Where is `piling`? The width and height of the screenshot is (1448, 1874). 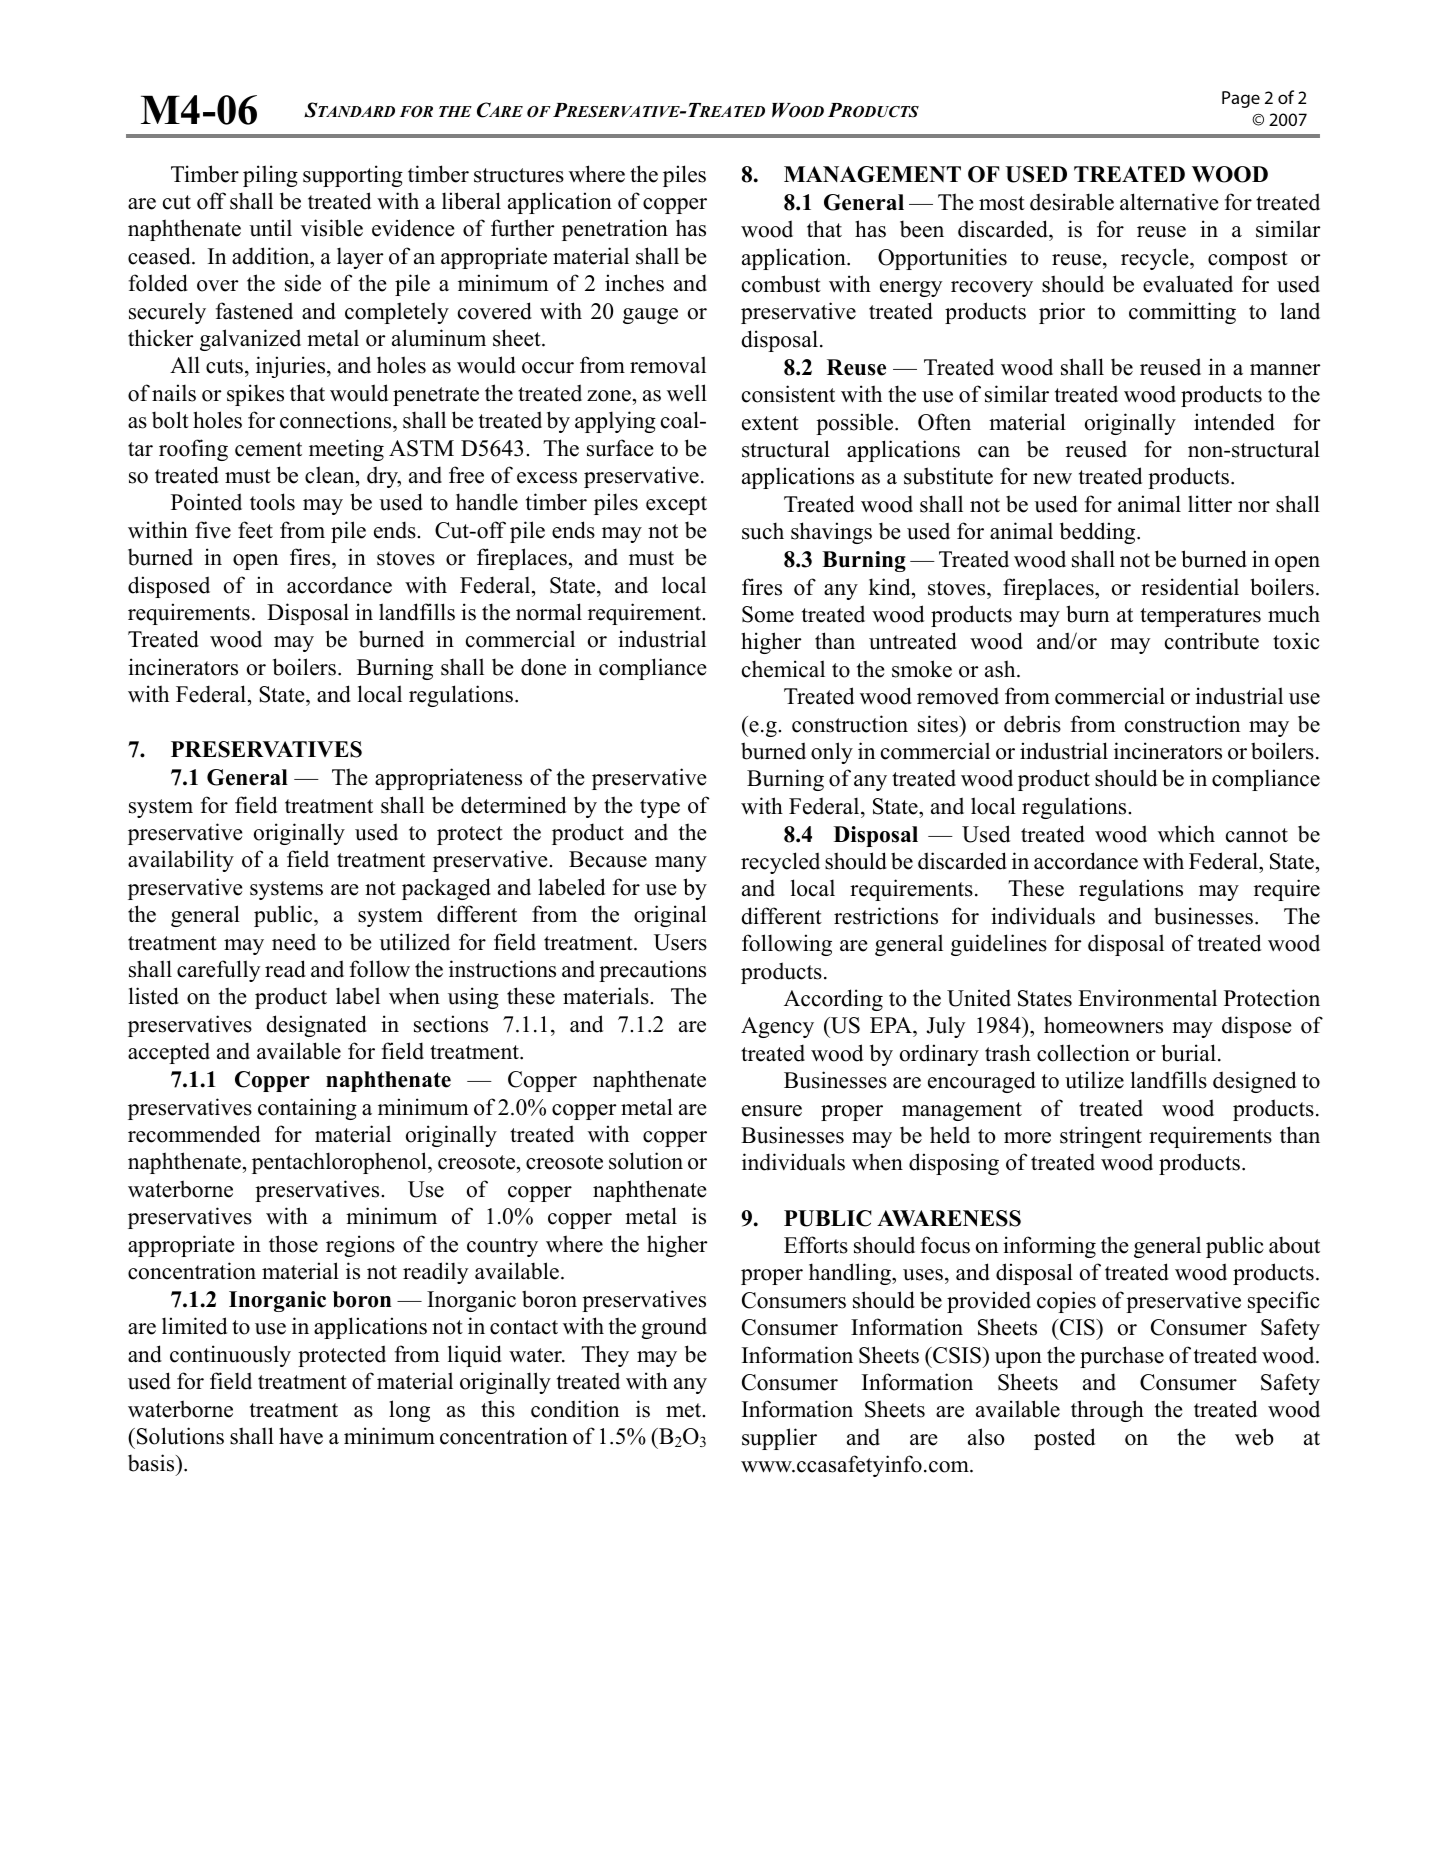 piling is located at coordinates (270, 176).
